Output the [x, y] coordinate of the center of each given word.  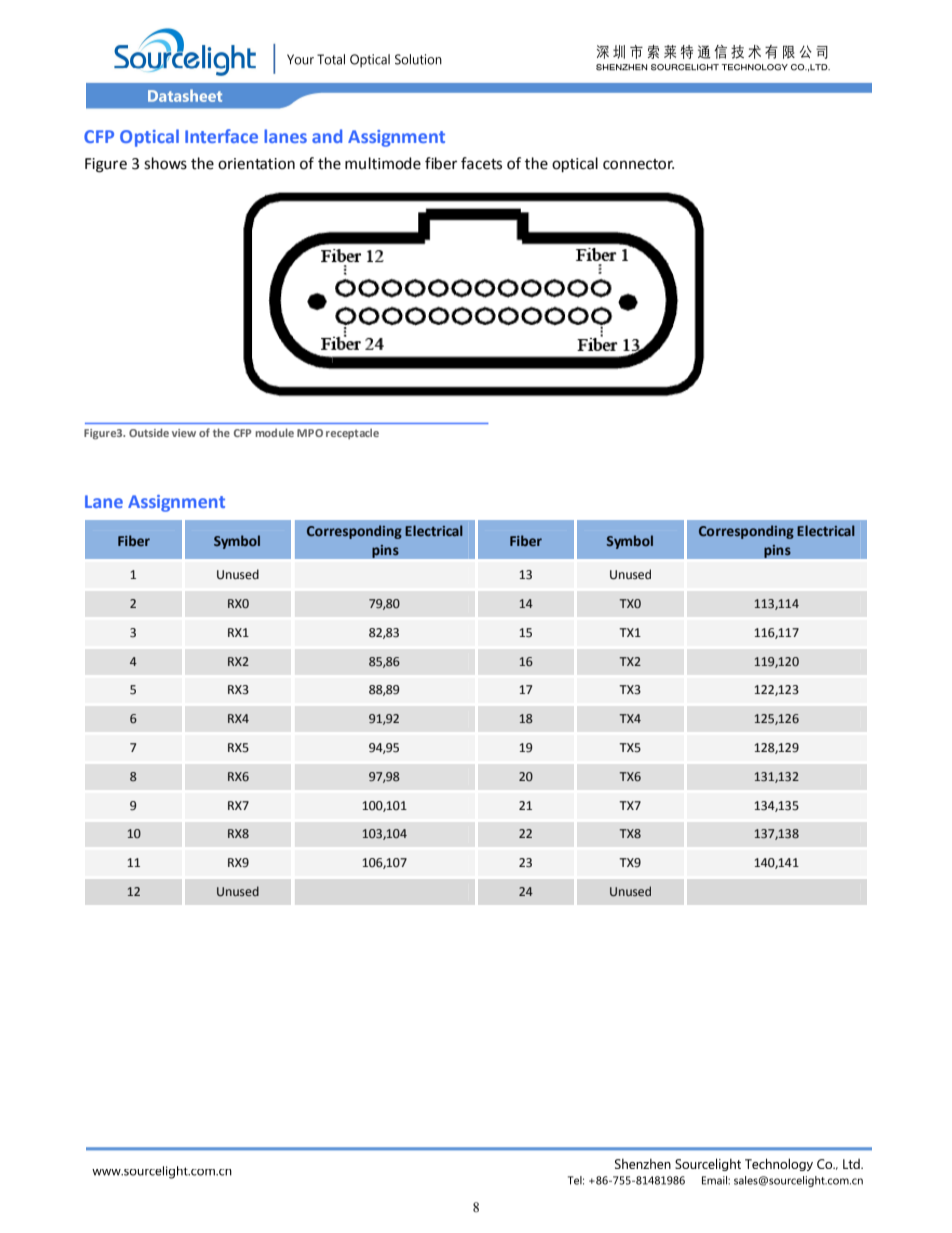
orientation [256, 164]
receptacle [352, 433]
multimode [383, 163]
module [274, 432]
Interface [221, 136]
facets [481, 163]
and [327, 136]
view [184, 433]
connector [638, 164]
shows [165, 163]
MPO [310, 433]
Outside [149, 432]
